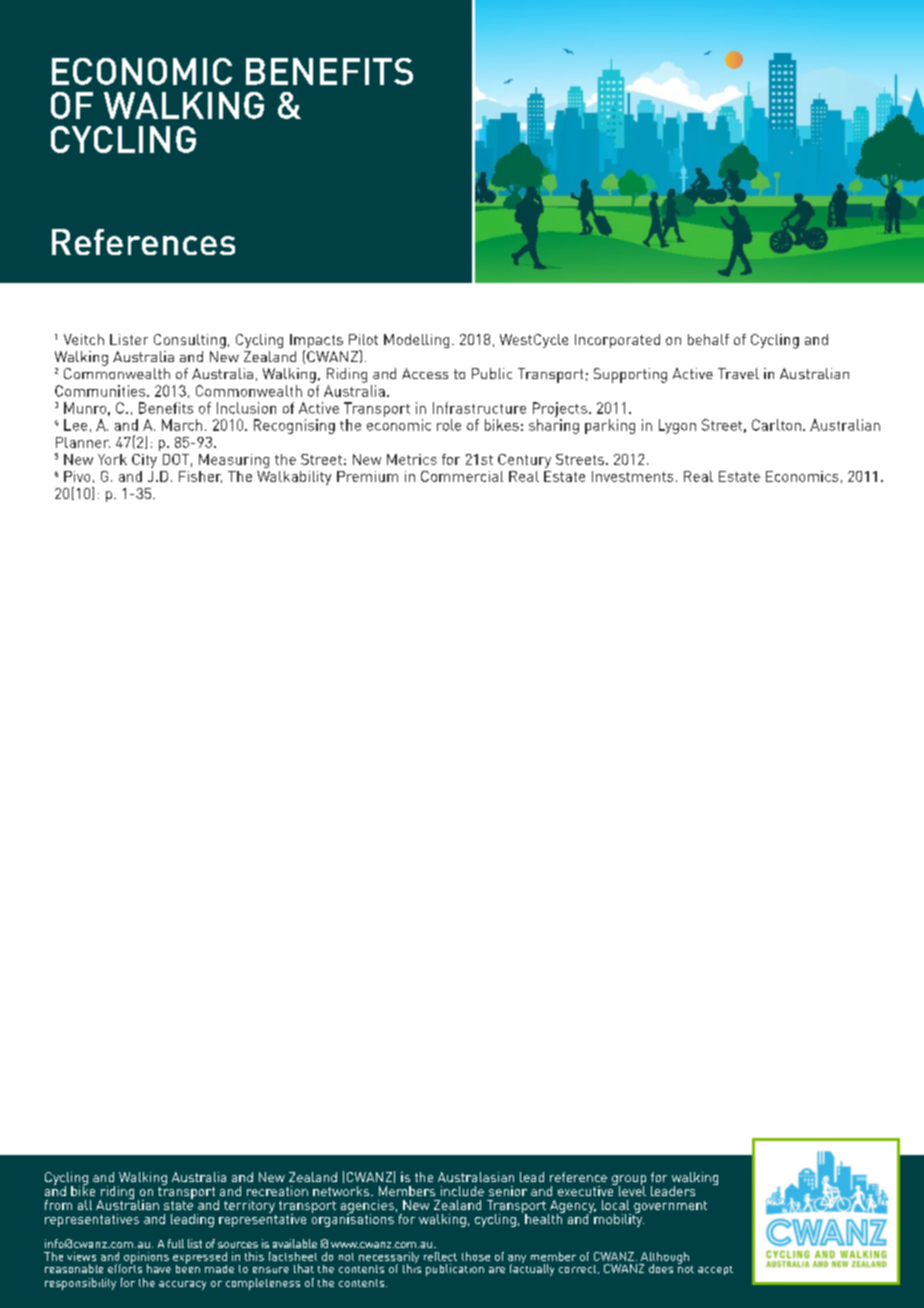 The image size is (924, 1308). I want to click on Investments, so click(632, 476).
